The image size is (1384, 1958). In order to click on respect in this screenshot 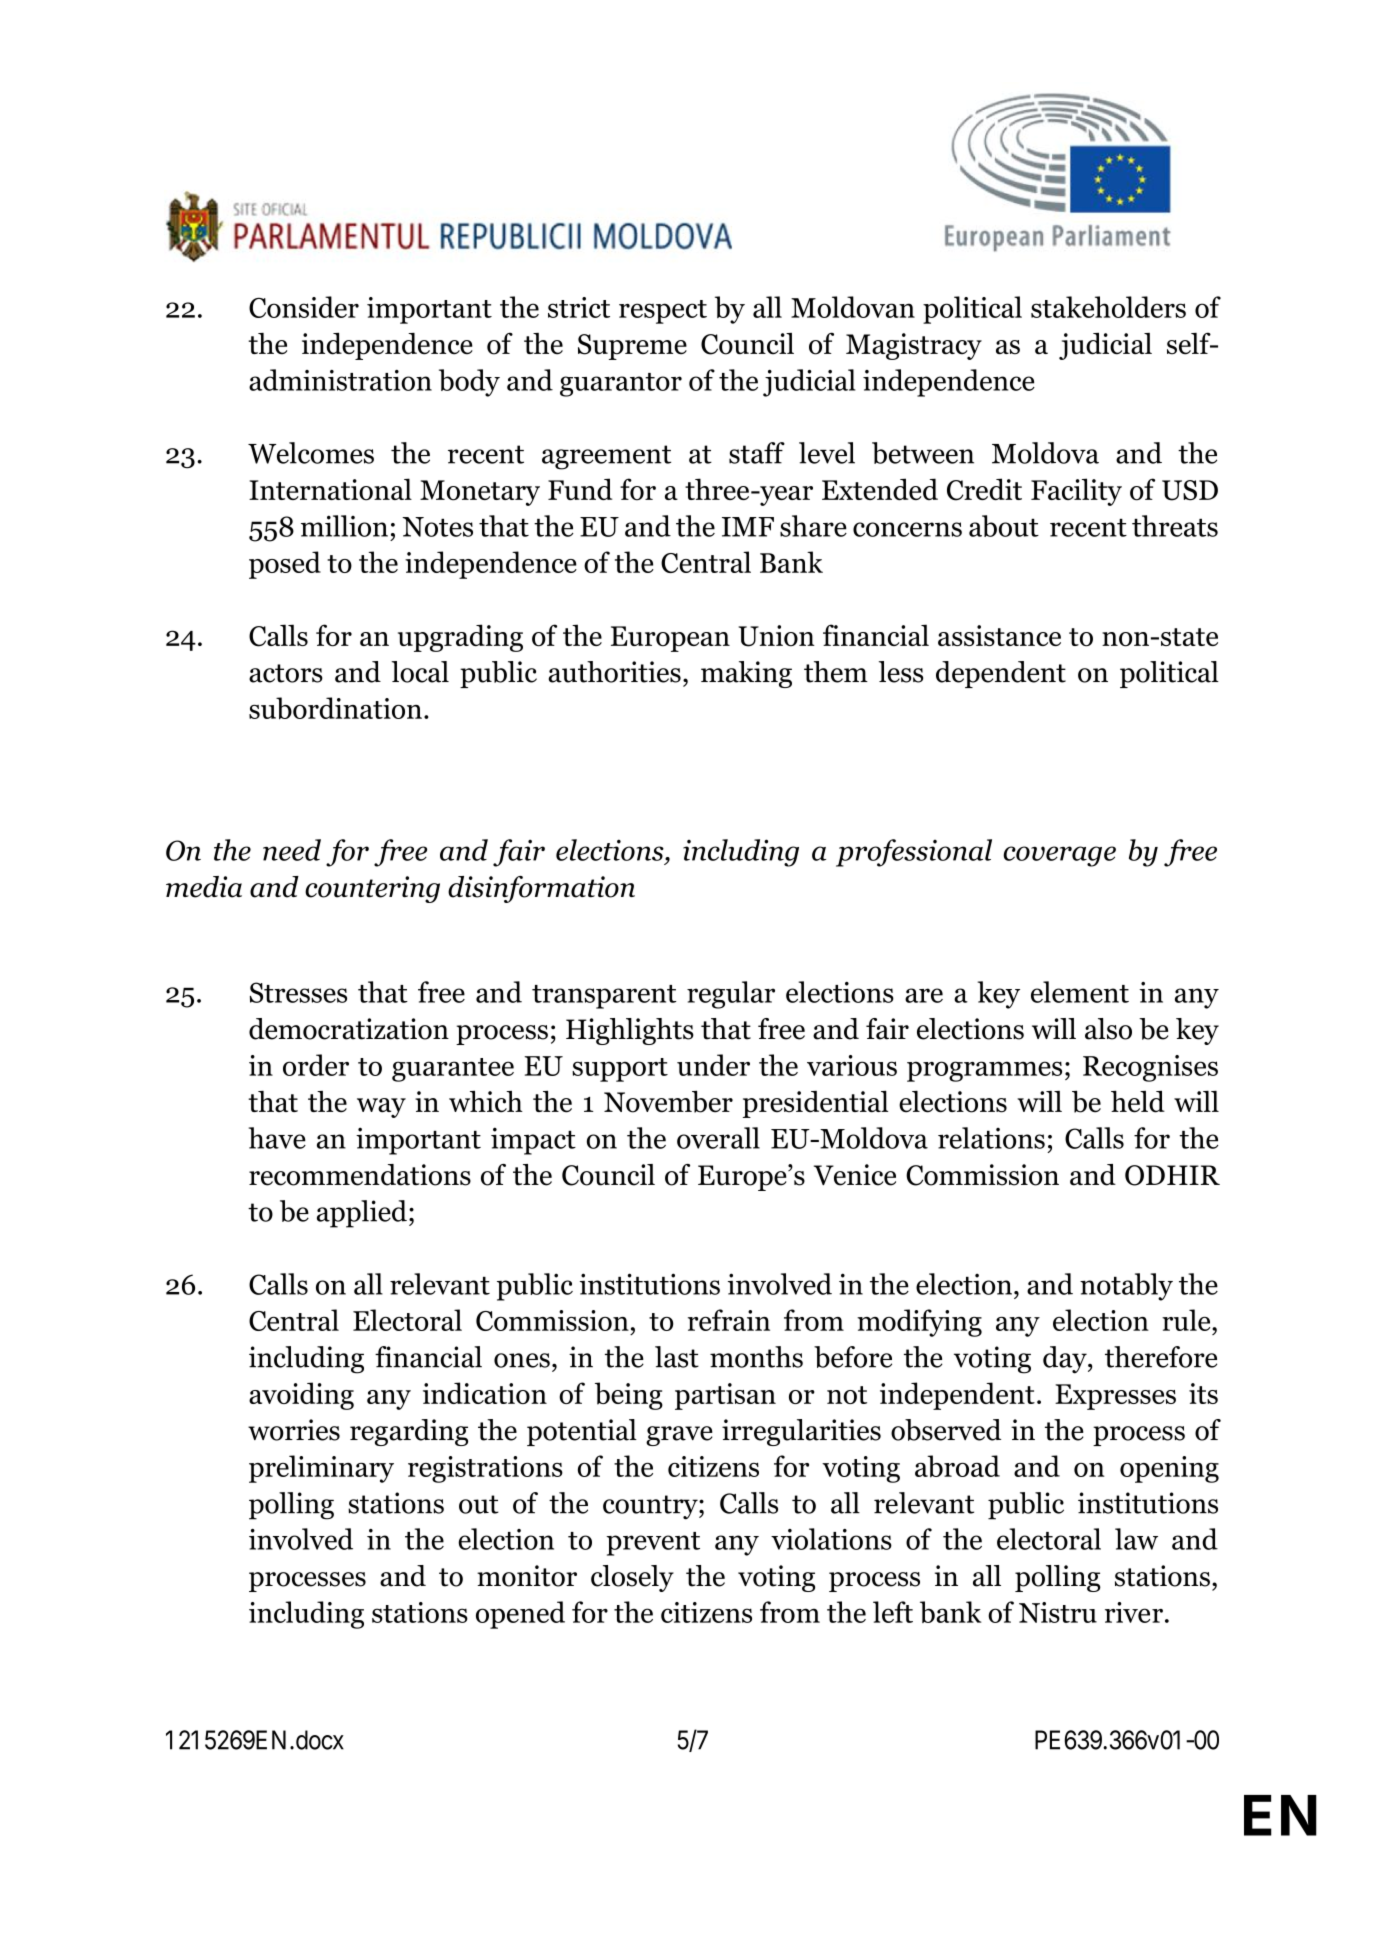, I will do `click(663, 312)`.
